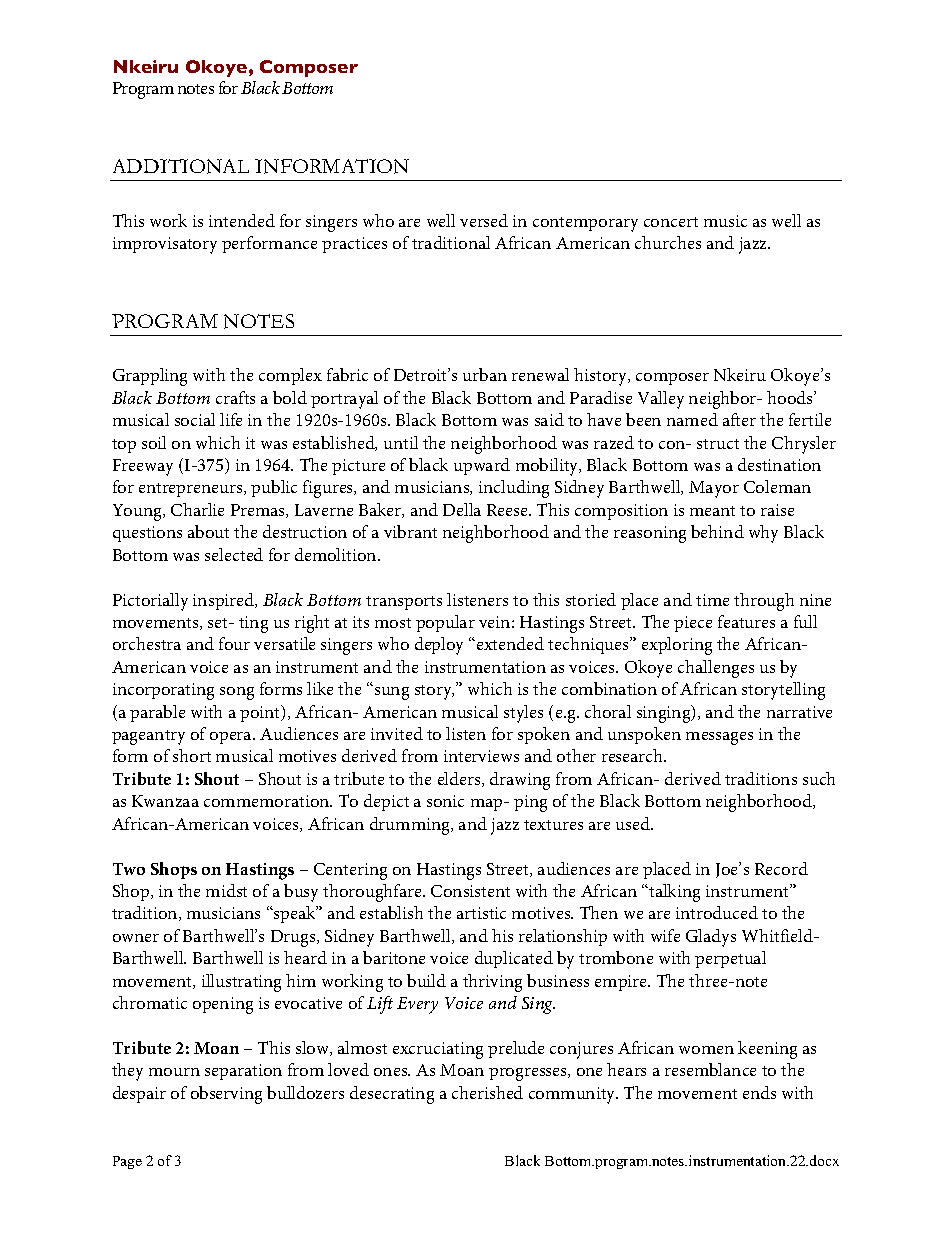  Describe the element at coordinates (181, 166) in the screenshot. I see `ADDITIONAL` at that location.
